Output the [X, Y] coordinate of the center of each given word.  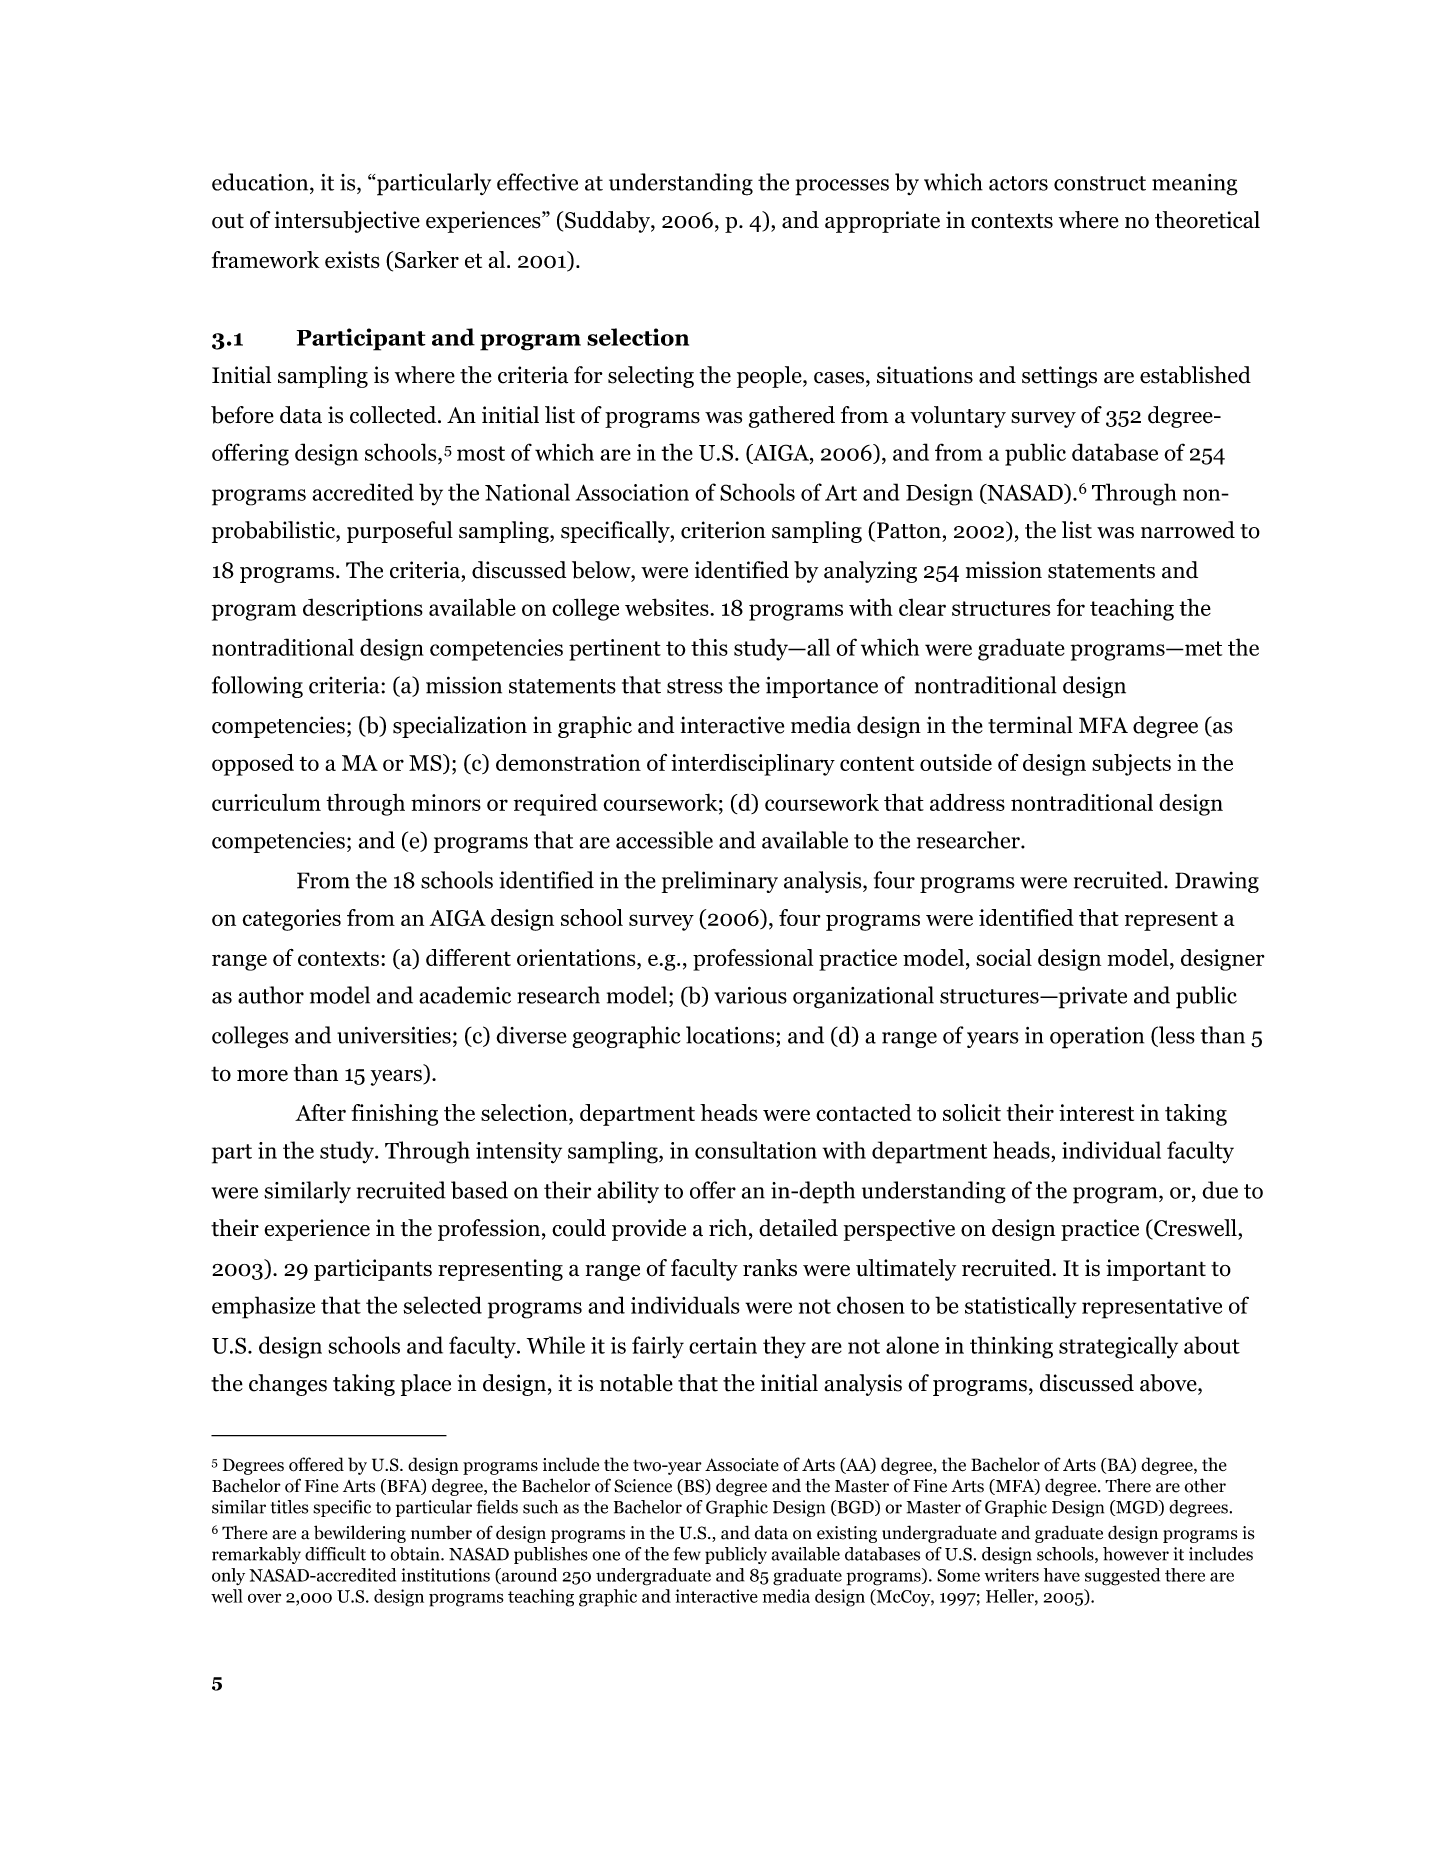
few [687, 1554]
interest [1096, 1112]
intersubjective [347, 222]
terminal [1030, 725]
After [320, 1112]
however [1136, 1554]
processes [842, 187]
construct [1100, 183]
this [709, 647]
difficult [335, 1554]
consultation [756, 1150]
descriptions [363, 609]
